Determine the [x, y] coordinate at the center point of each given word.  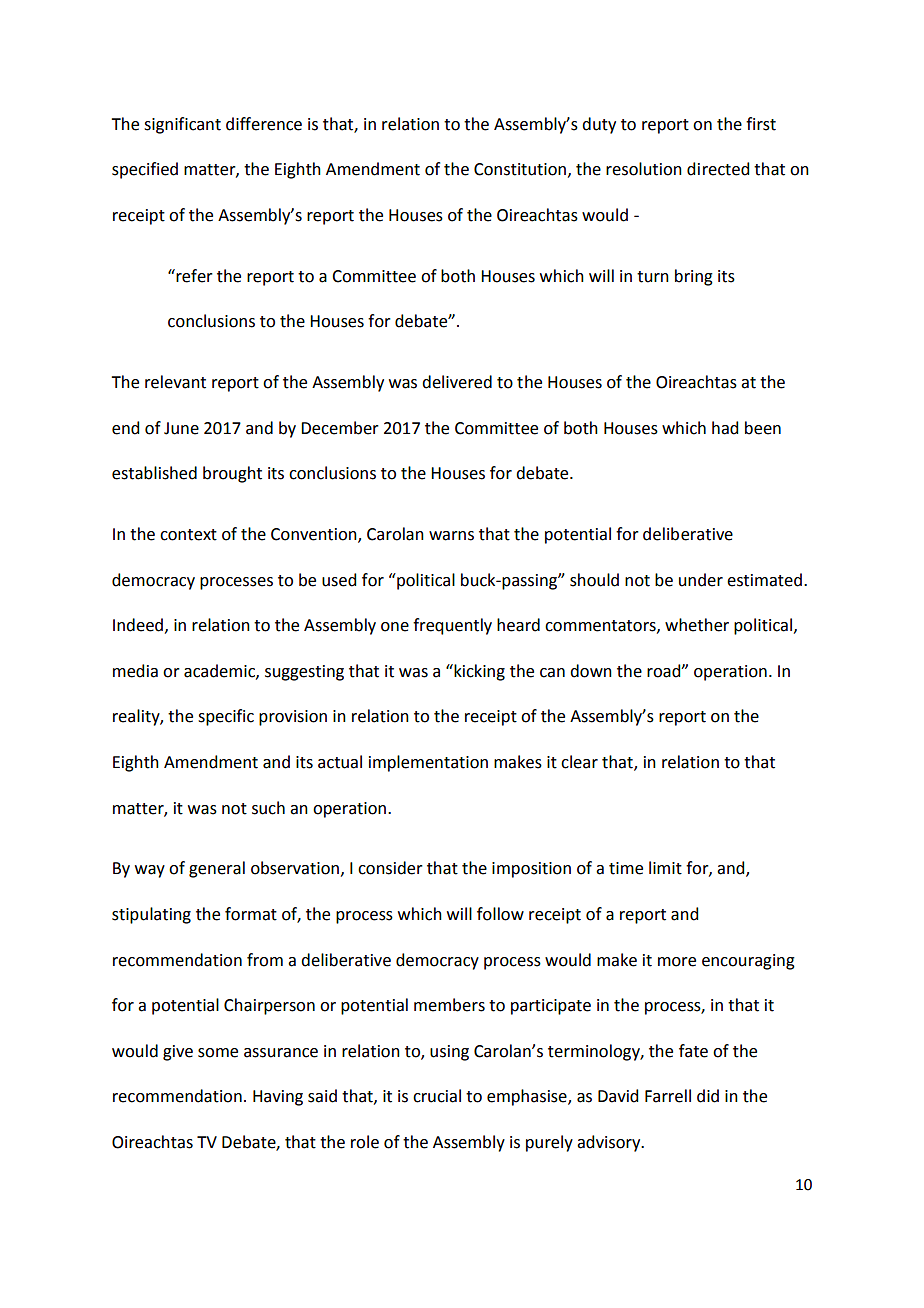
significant [182, 125]
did [708, 1096]
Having [278, 1098]
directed [718, 169]
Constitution [520, 169]
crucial [437, 1096]
